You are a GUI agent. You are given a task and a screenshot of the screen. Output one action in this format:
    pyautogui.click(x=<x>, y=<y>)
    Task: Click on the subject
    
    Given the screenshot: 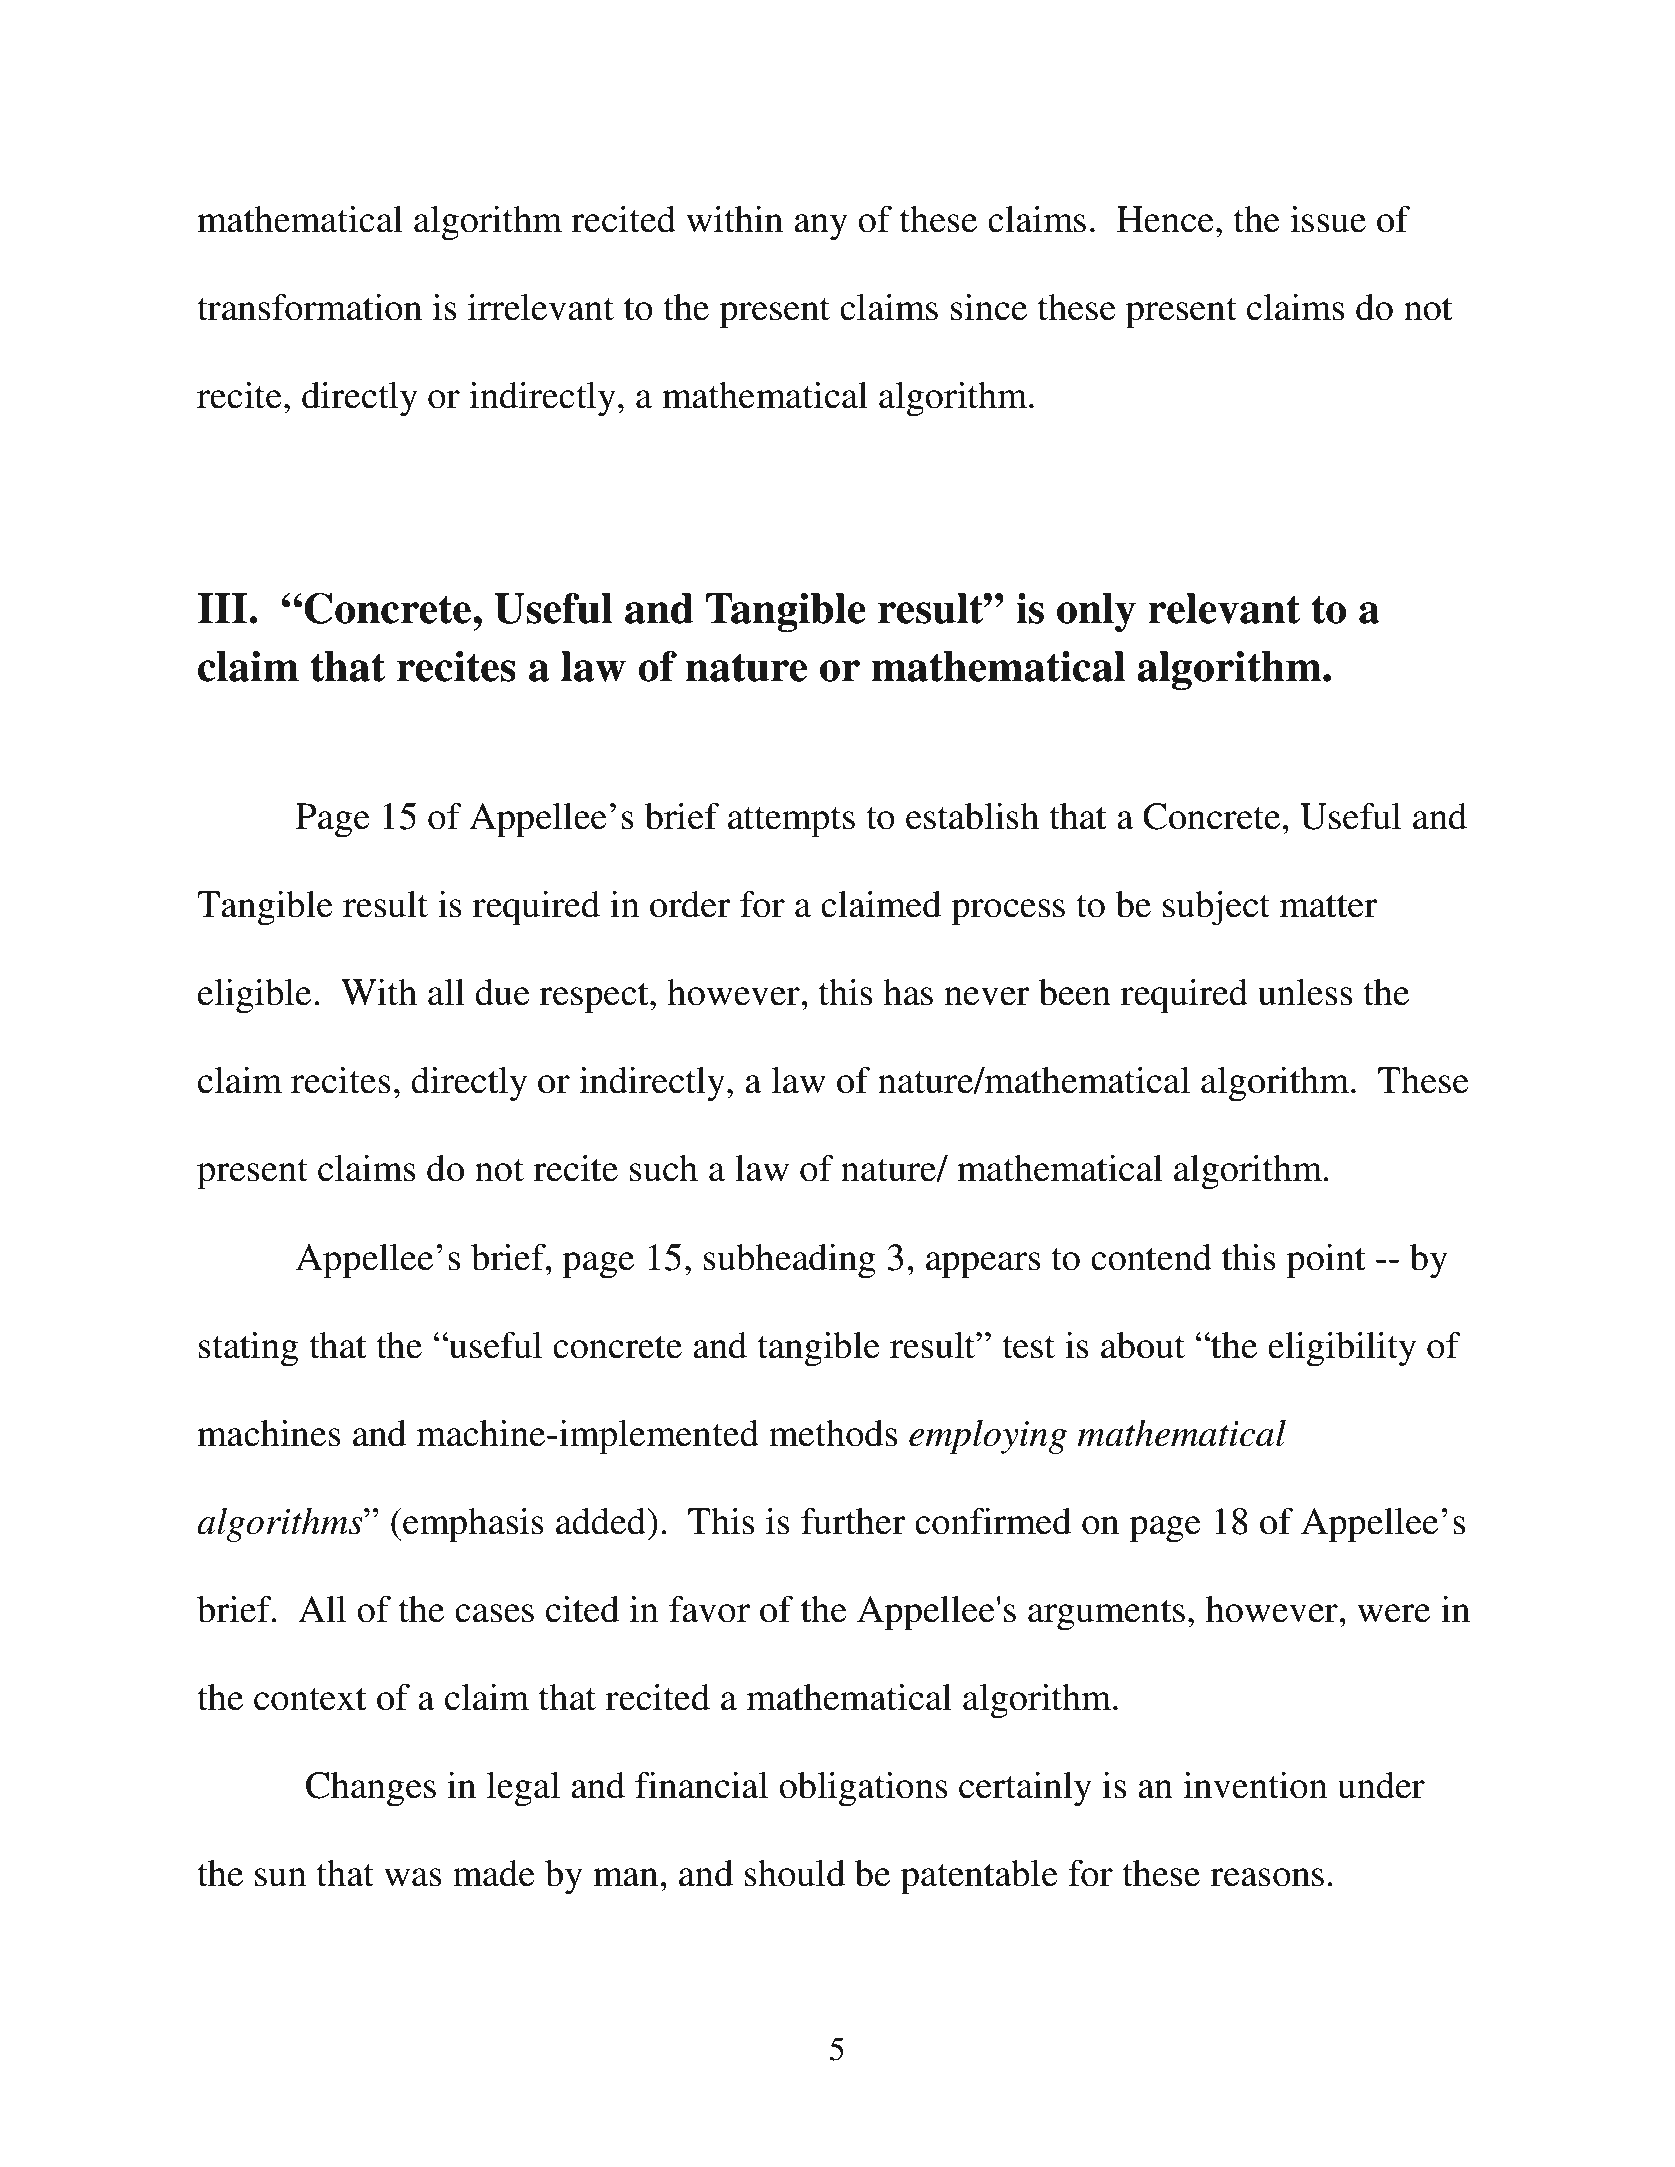 What is the action you would take?
    pyautogui.click(x=1216, y=908)
